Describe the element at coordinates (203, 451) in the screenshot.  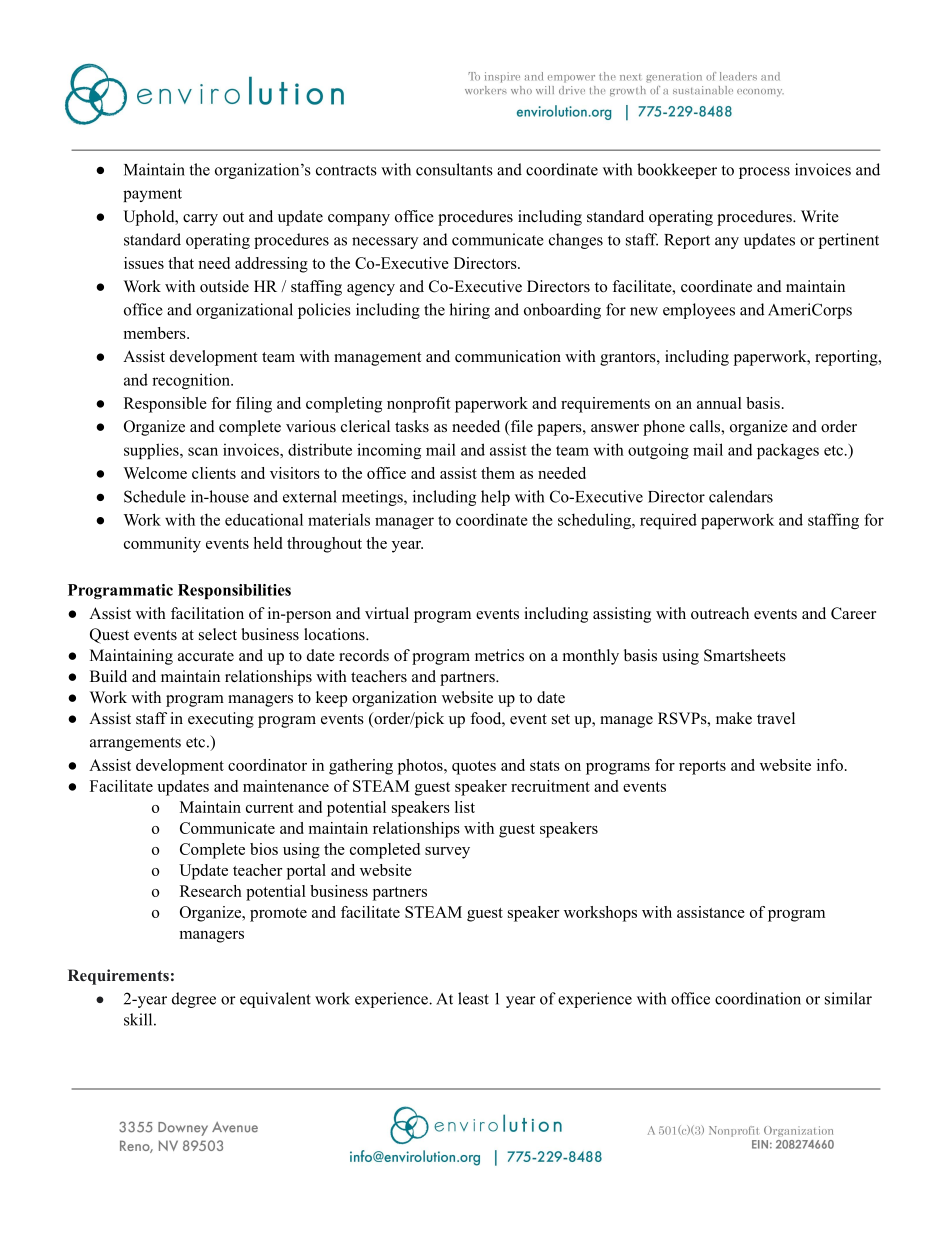
I see `scan` at that location.
